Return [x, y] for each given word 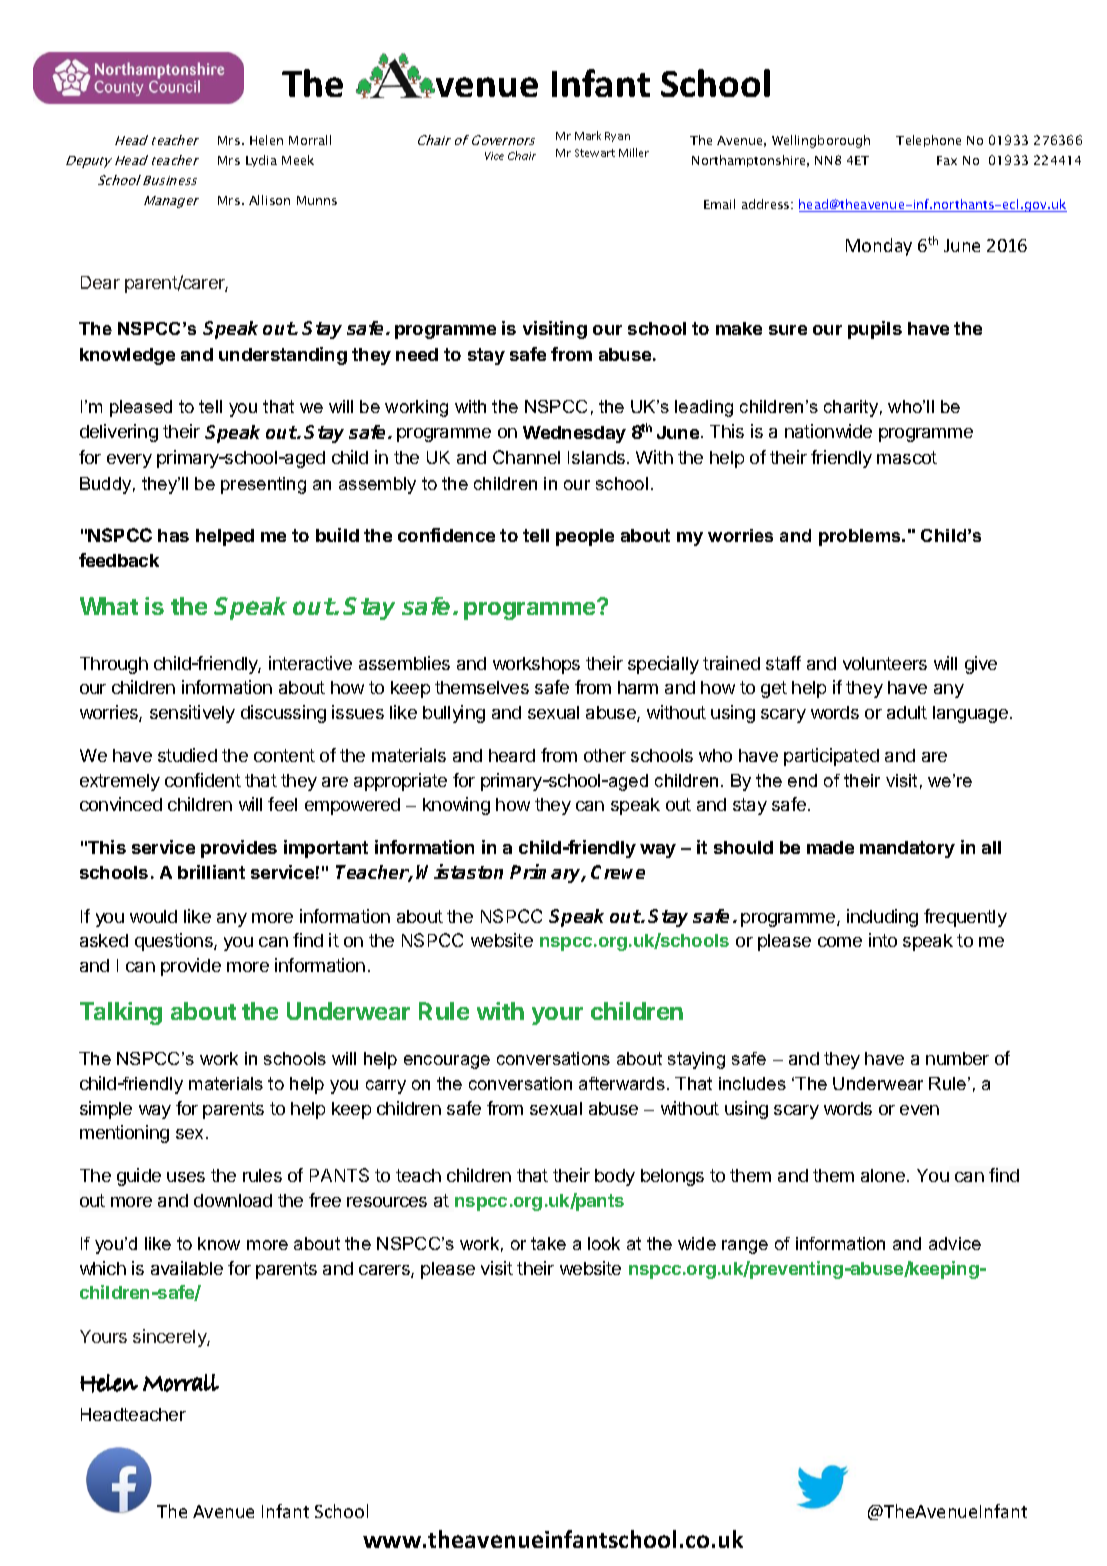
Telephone [928, 141]
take [548, 1243]
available [187, 1268]
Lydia [261, 161]
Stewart [595, 153]
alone [883, 1175]
